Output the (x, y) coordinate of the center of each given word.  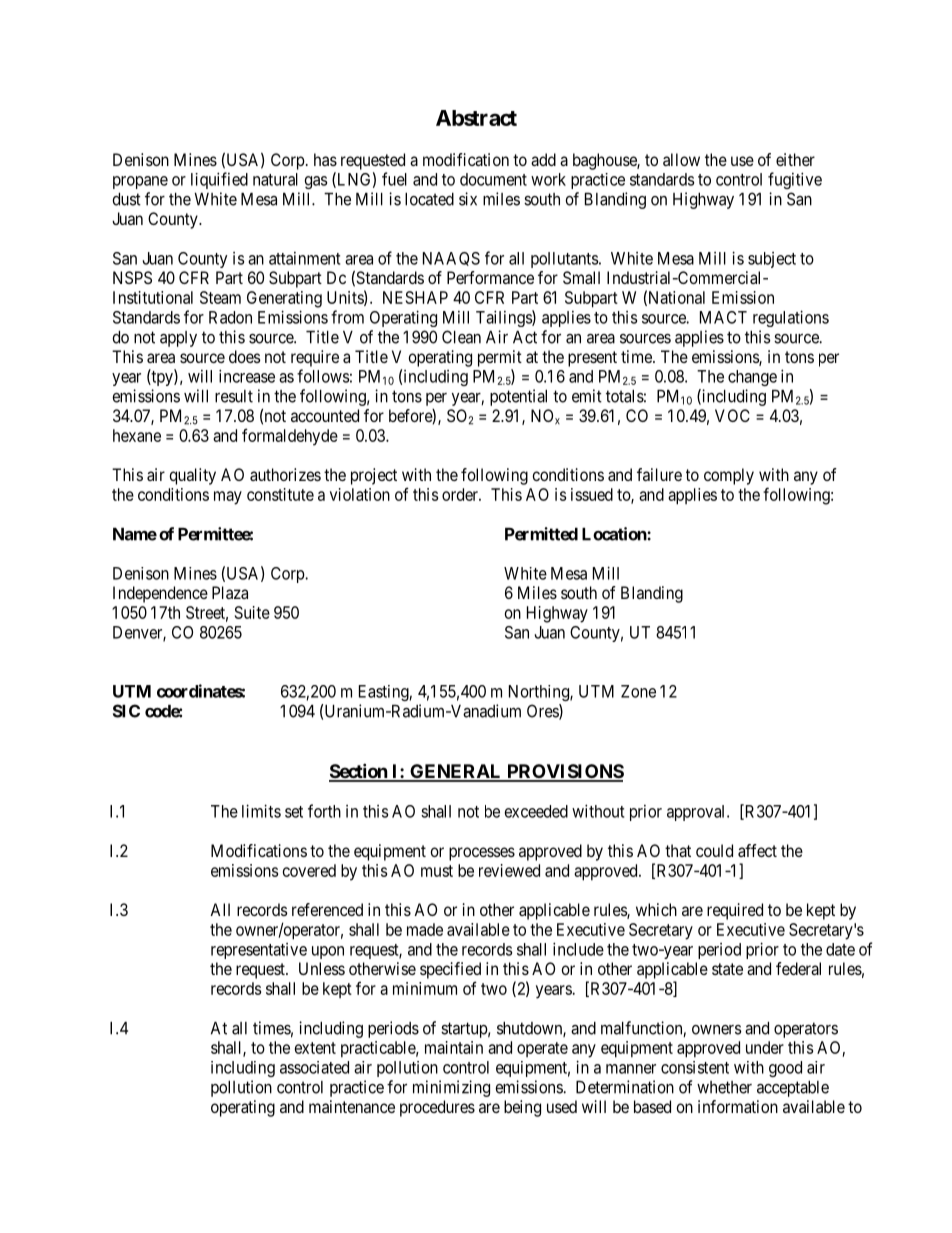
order (461, 494)
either (795, 159)
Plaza (230, 592)
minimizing (451, 1088)
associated (314, 1067)
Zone (638, 691)
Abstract (476, 118)
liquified (219, 180)
